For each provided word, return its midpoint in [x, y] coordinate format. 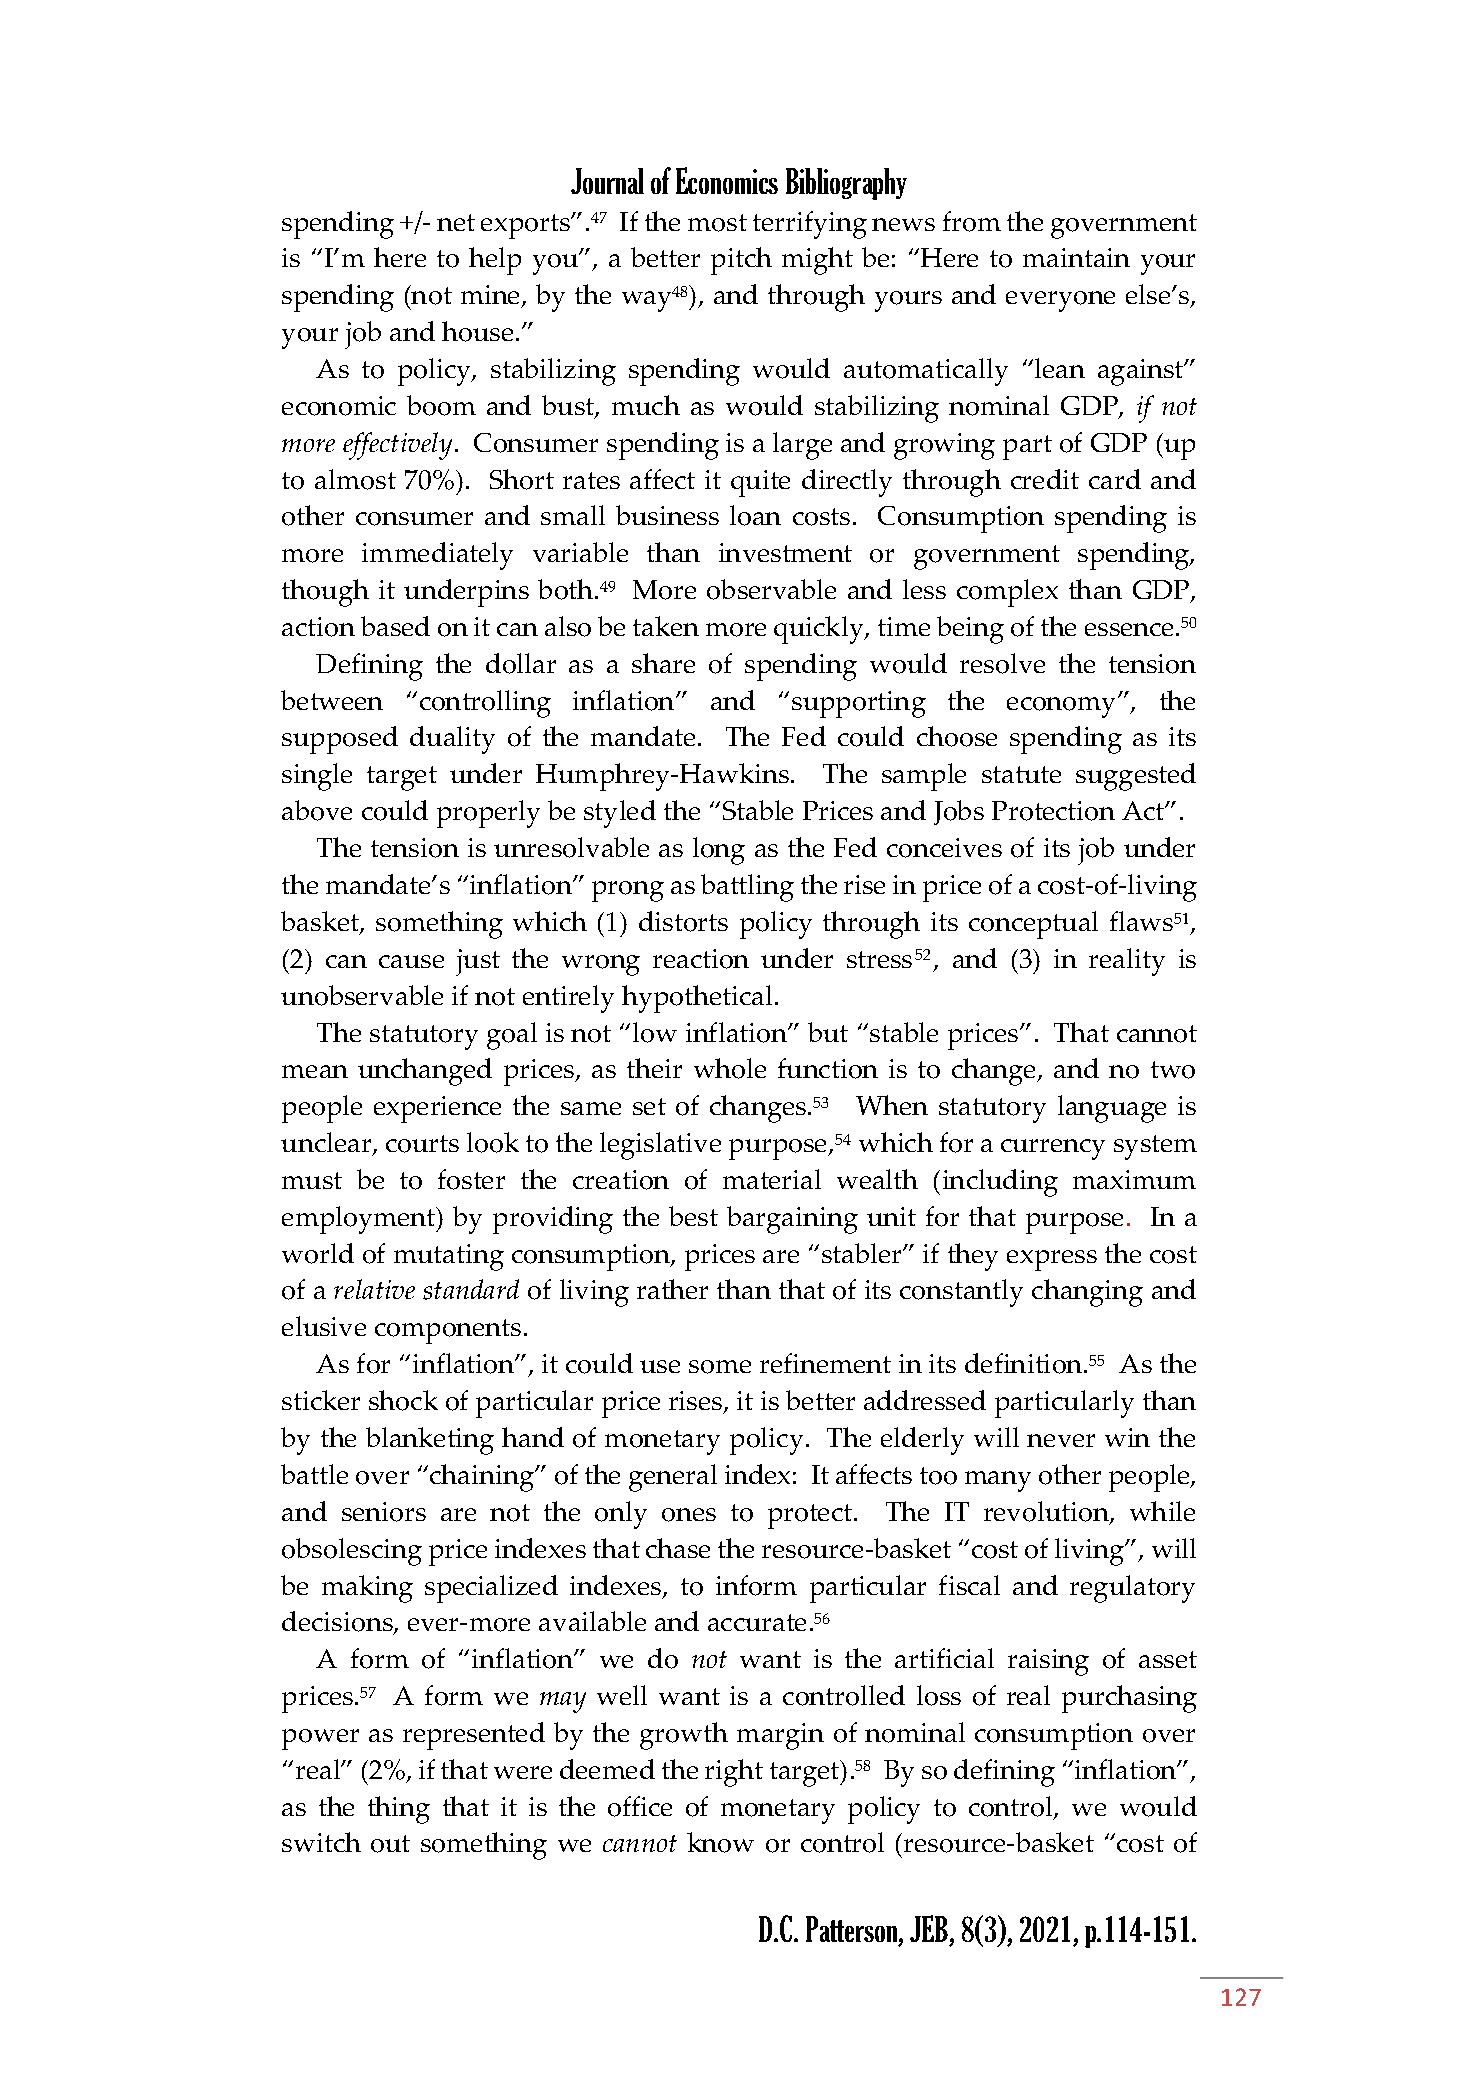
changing [1087, 1293]
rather [672, 1289]
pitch [741, 261]
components [448, 1331]
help [495, 261]
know [720, 1842]
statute [1021, 774]
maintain [1076, 257]
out [390, 1844]
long [719, 851]
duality [452, 740]
